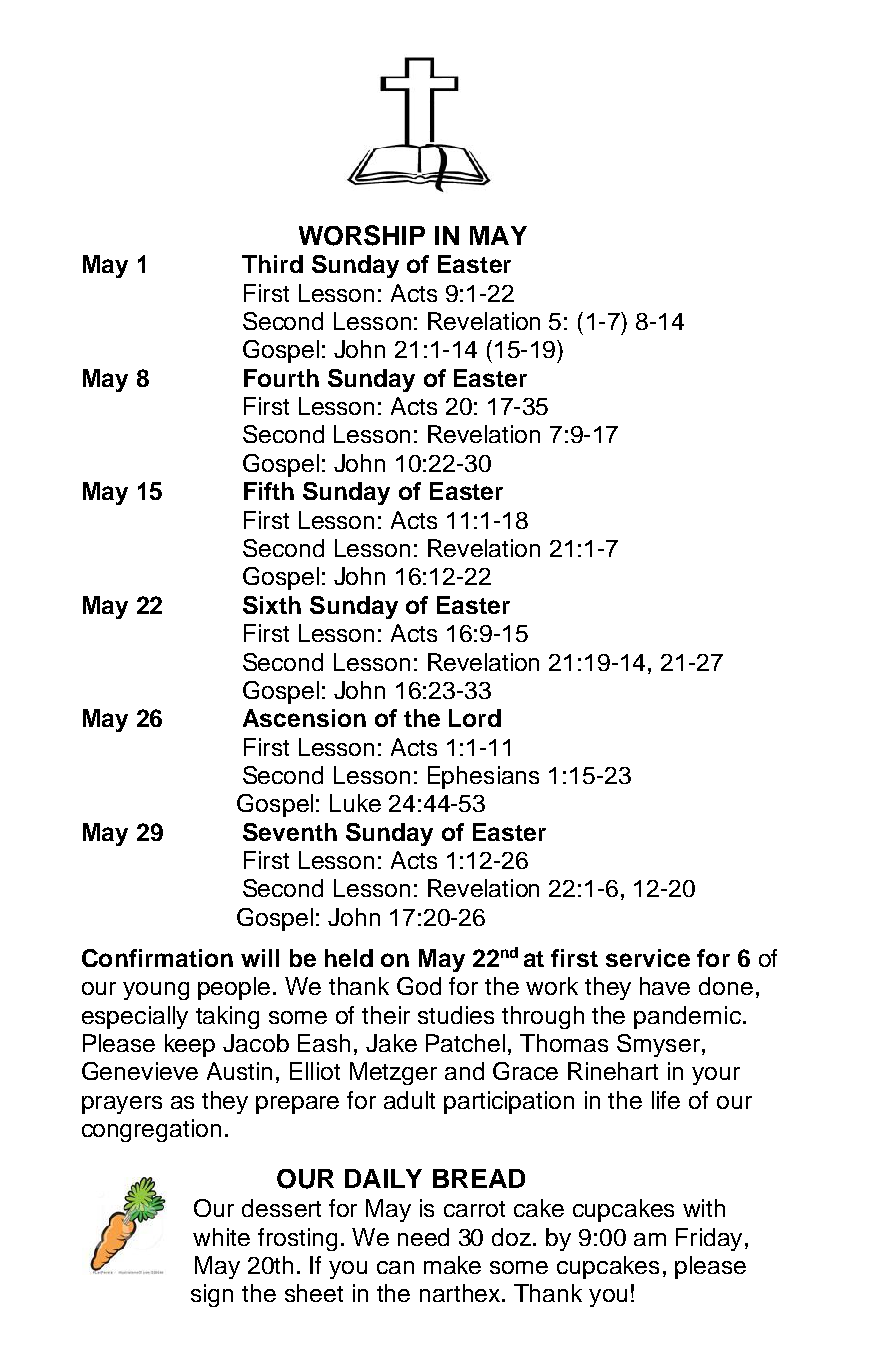  What do you see at coordinates (648, 958) in the page?
I see `service` at bounding box center [648, 958].
